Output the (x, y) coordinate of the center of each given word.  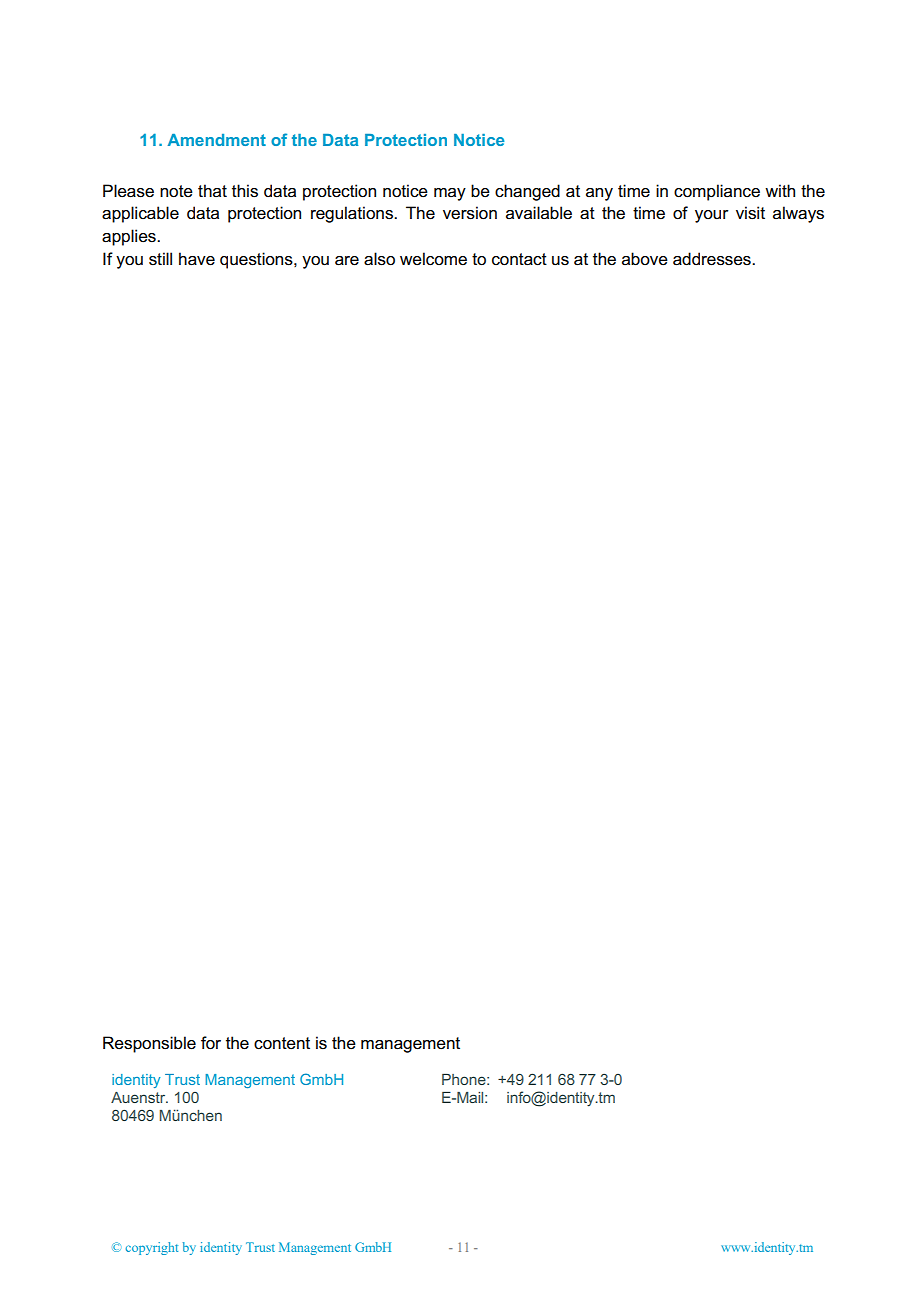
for (211, 1043)
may (450, 194)
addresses (713, 259)
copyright (152, 1248)
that (212, 190)
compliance (717, 192)
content (282, 1043)
